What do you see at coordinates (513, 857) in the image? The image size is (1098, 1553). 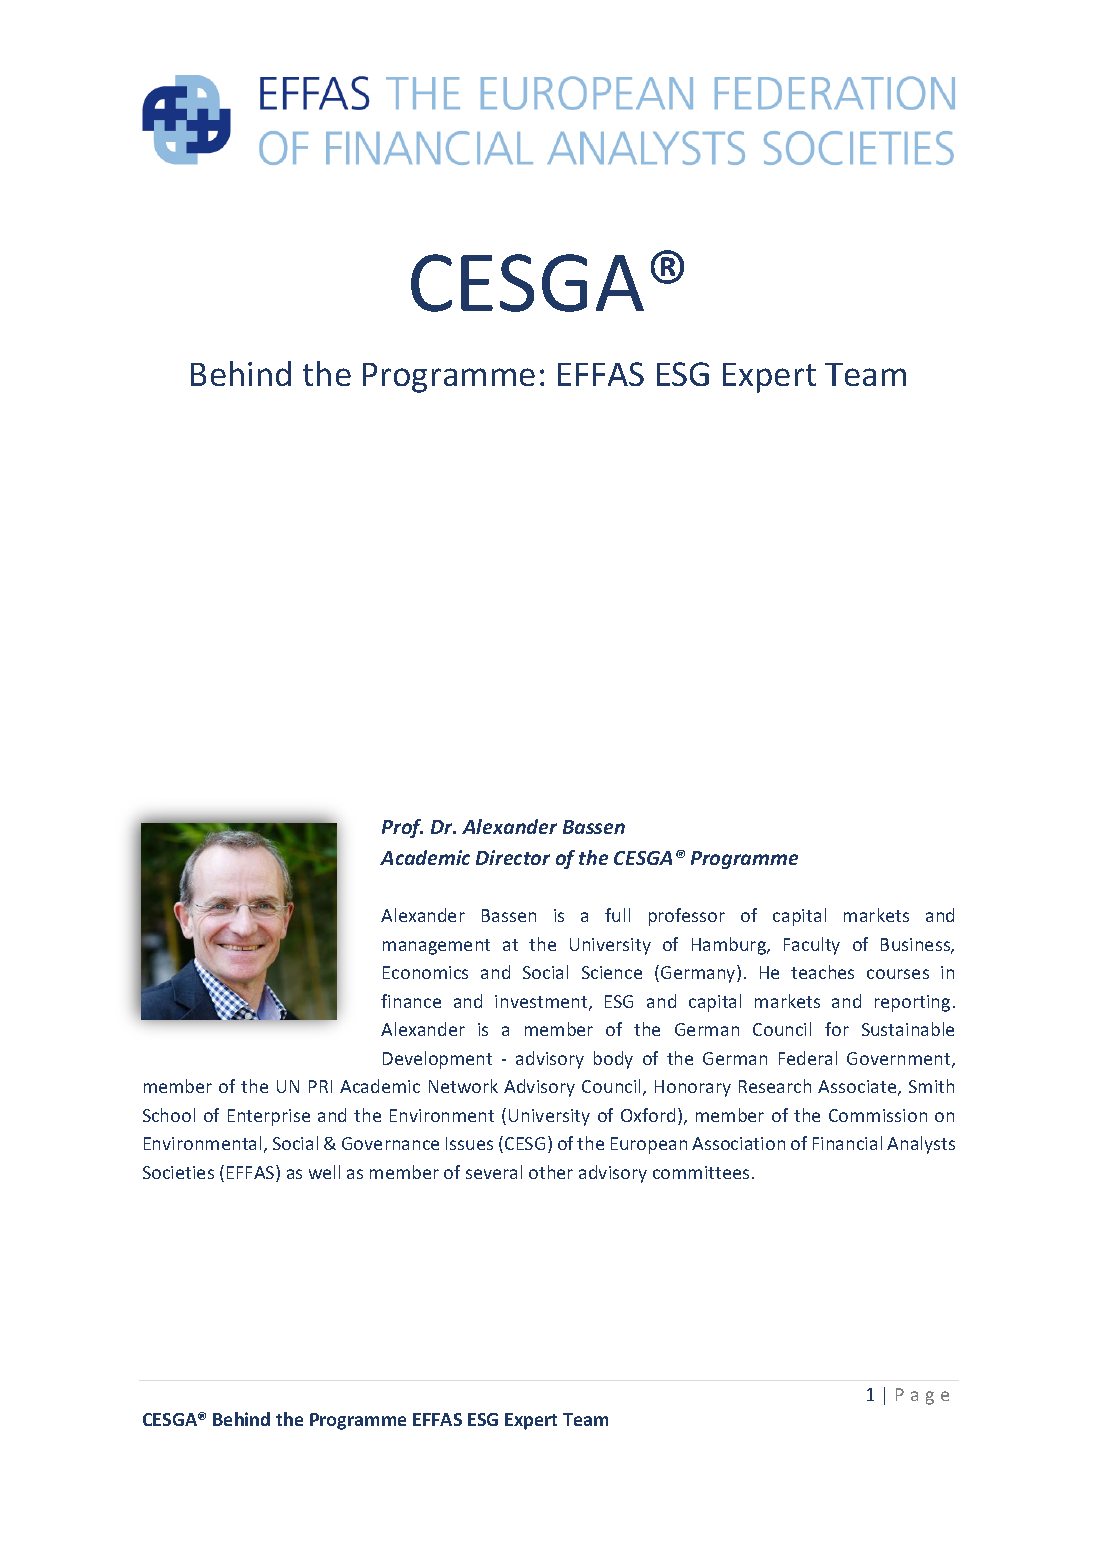 I see `Director` at bounding box center [513, 857].
